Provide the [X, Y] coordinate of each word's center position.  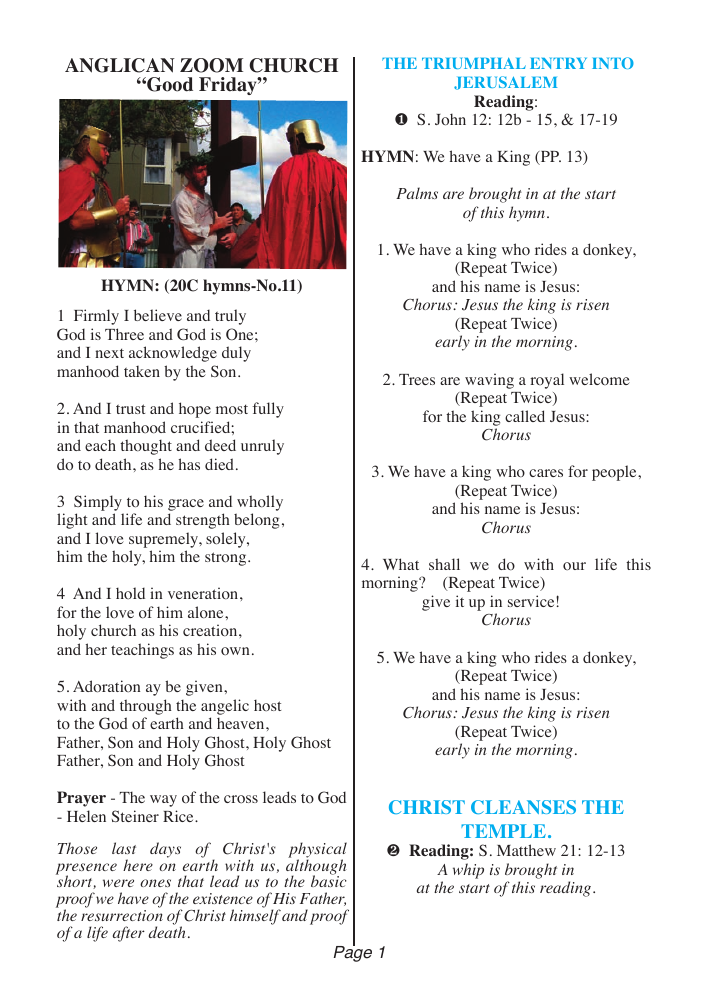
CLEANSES [523, 807]
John [450, 119]
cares [546, 473]
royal [547, 381]
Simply [98, 503]
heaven [242, 723]
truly [230, 317]
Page [353, 953]
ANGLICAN [120, 65]
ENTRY [558, 63]
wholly [260, 503]
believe [158, 315]
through [146, 707]
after [129, 934]
